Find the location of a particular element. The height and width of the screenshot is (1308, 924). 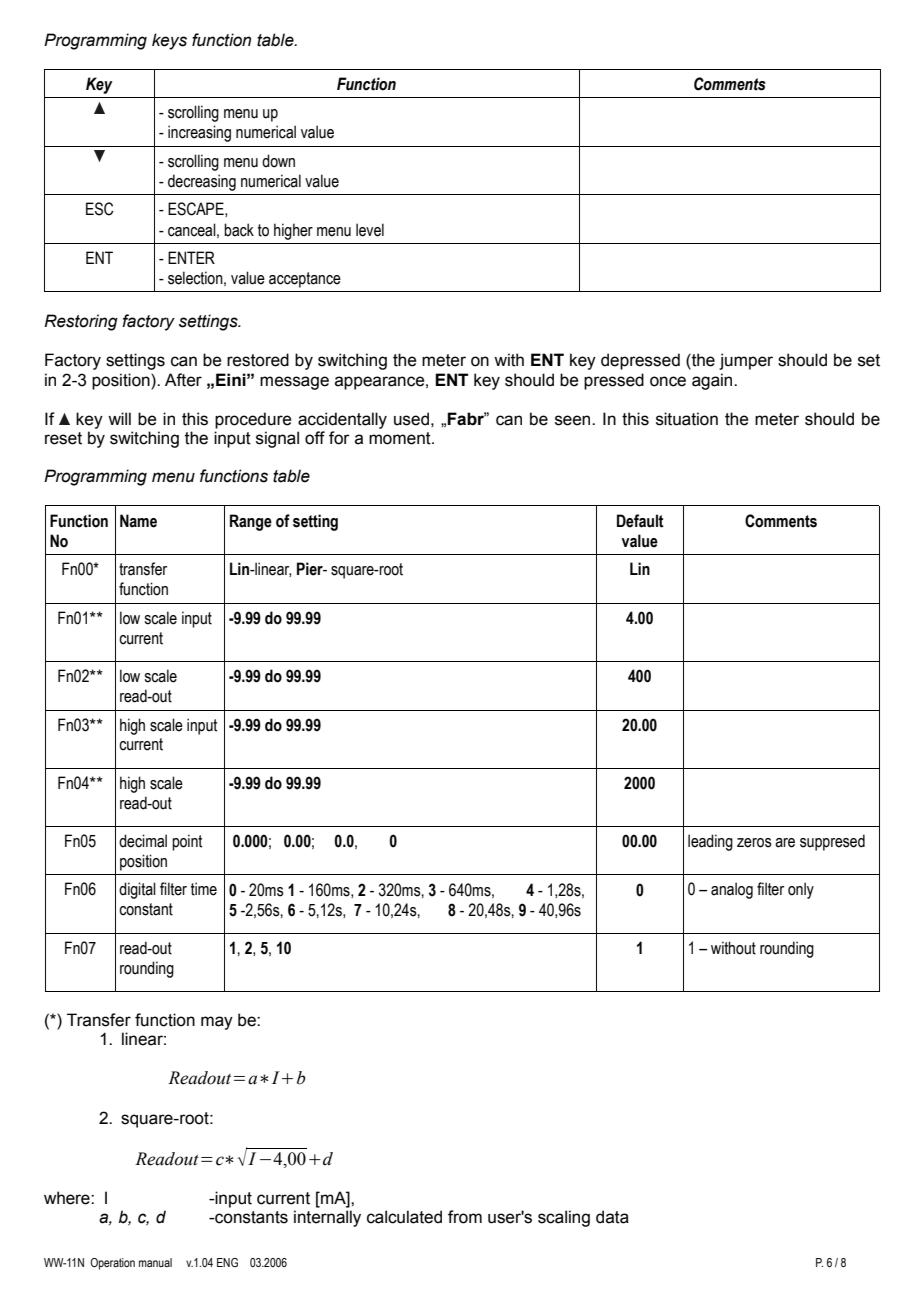

leading is located at coordinates (710, 842).
